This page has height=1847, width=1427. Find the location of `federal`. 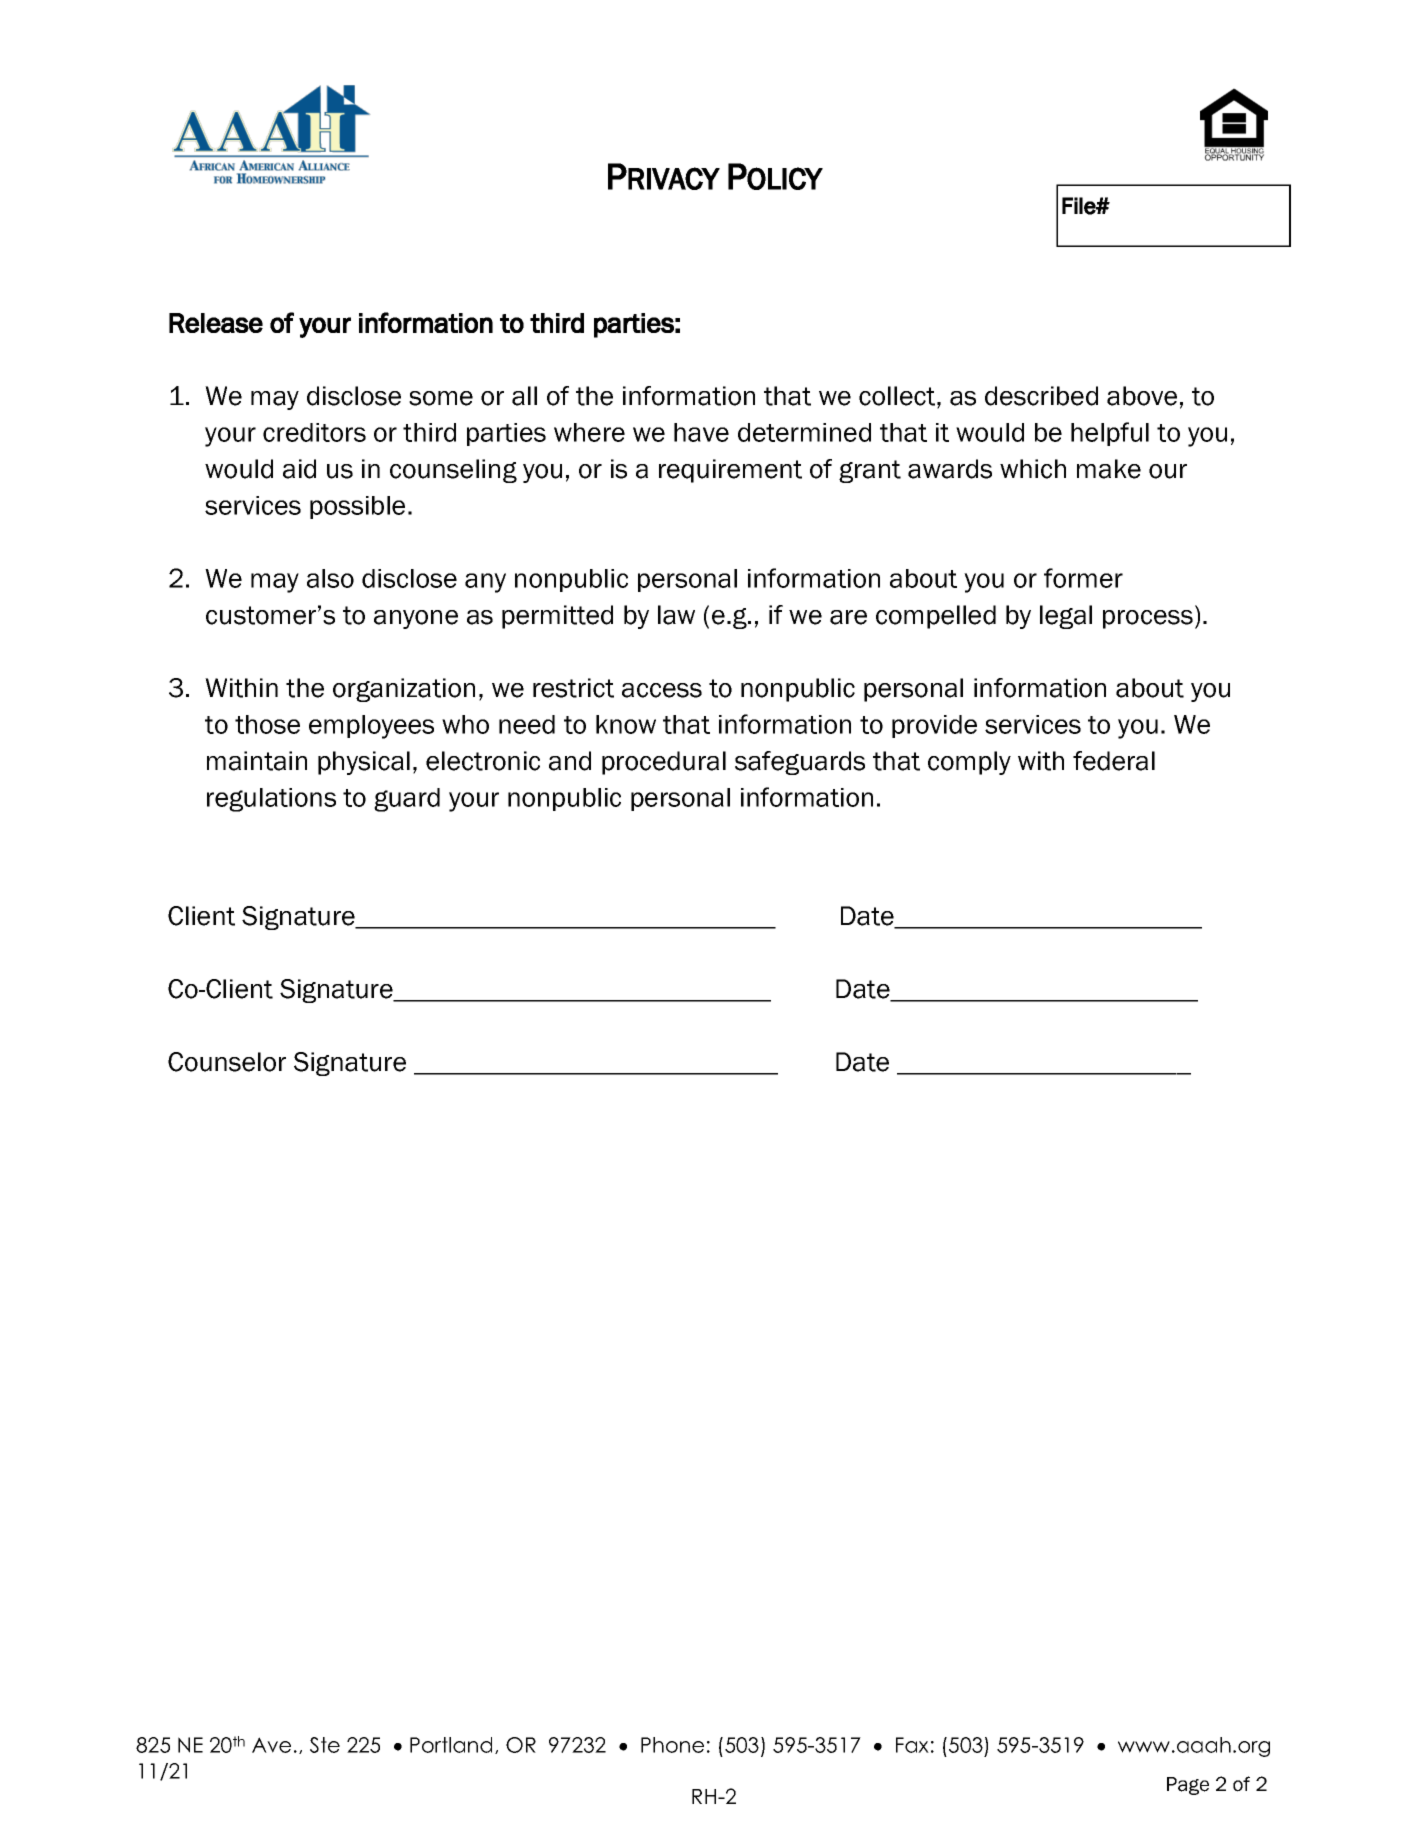

federal is located at coordinates (1114, 761).
